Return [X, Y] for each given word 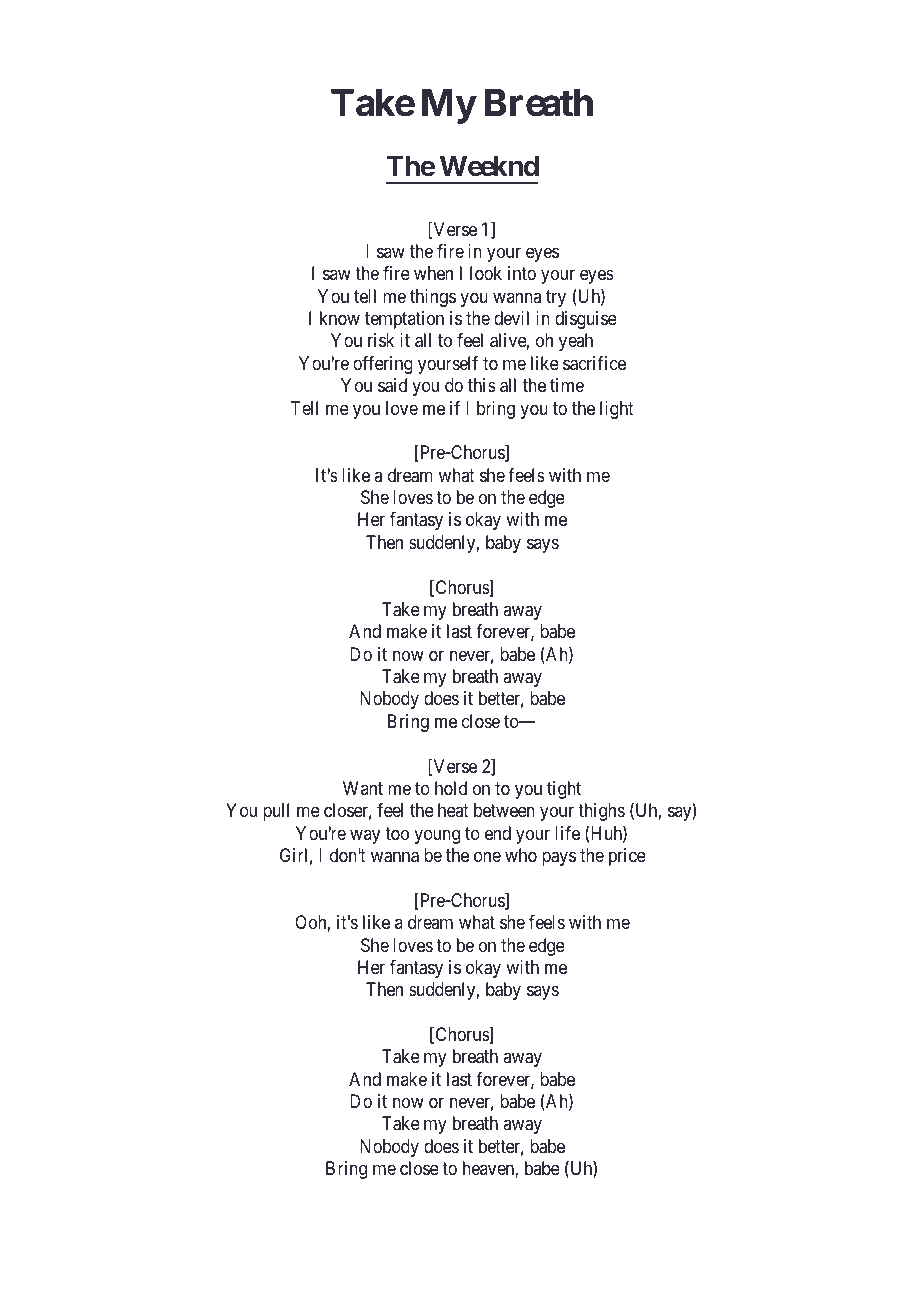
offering [383, 365]
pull [276, 812]
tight [564, 790]
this [482, 385]
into [522, 273]
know [340, 318]
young [437, 836]
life [567, 833]
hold [451, 788]
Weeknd [489, 166]
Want [363, 788]
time [567, 385]
